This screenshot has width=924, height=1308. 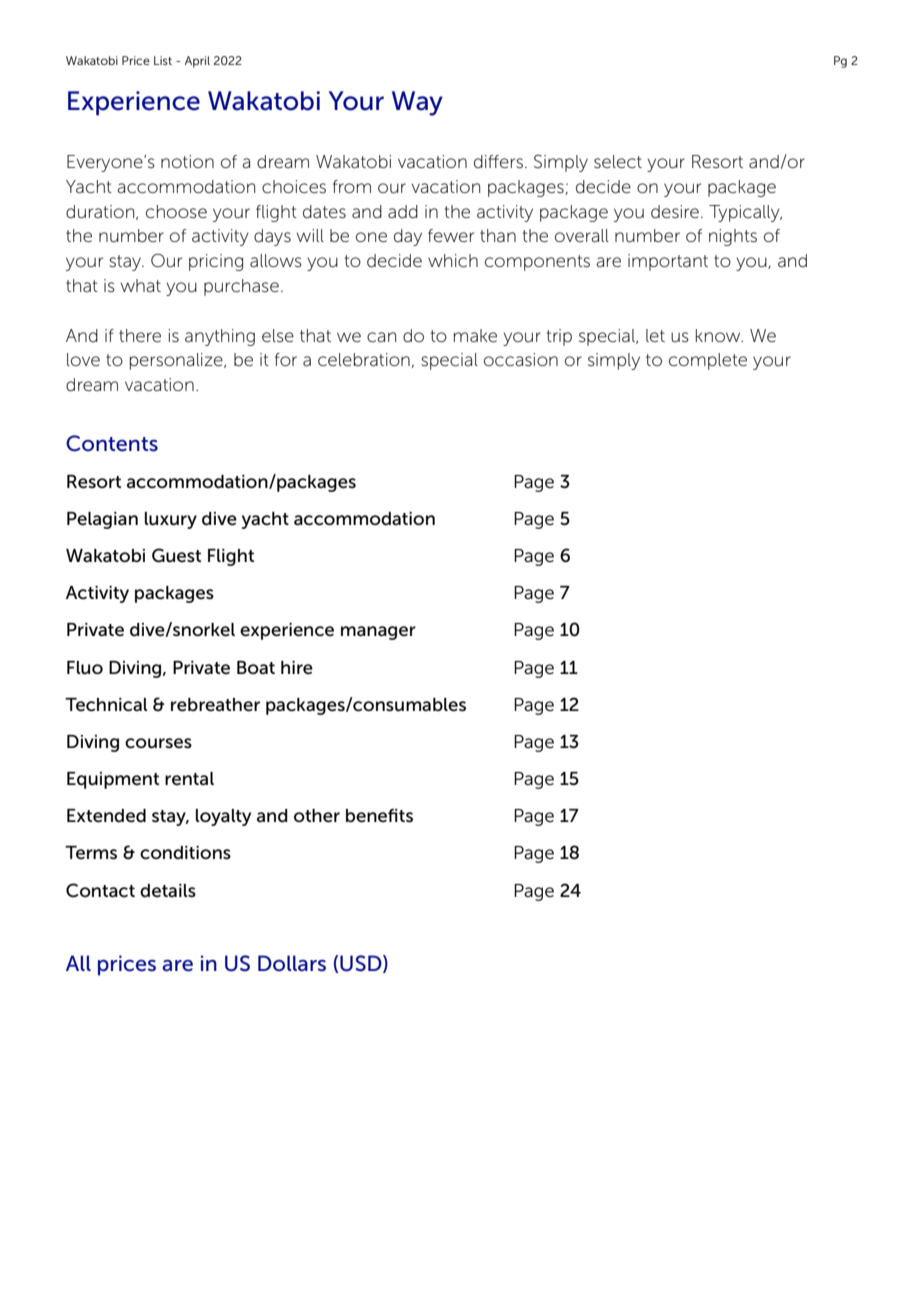 What do you see at coordinates (417, 103) in the screenshot?
I see `Way` at bounding box center [417, 103].
